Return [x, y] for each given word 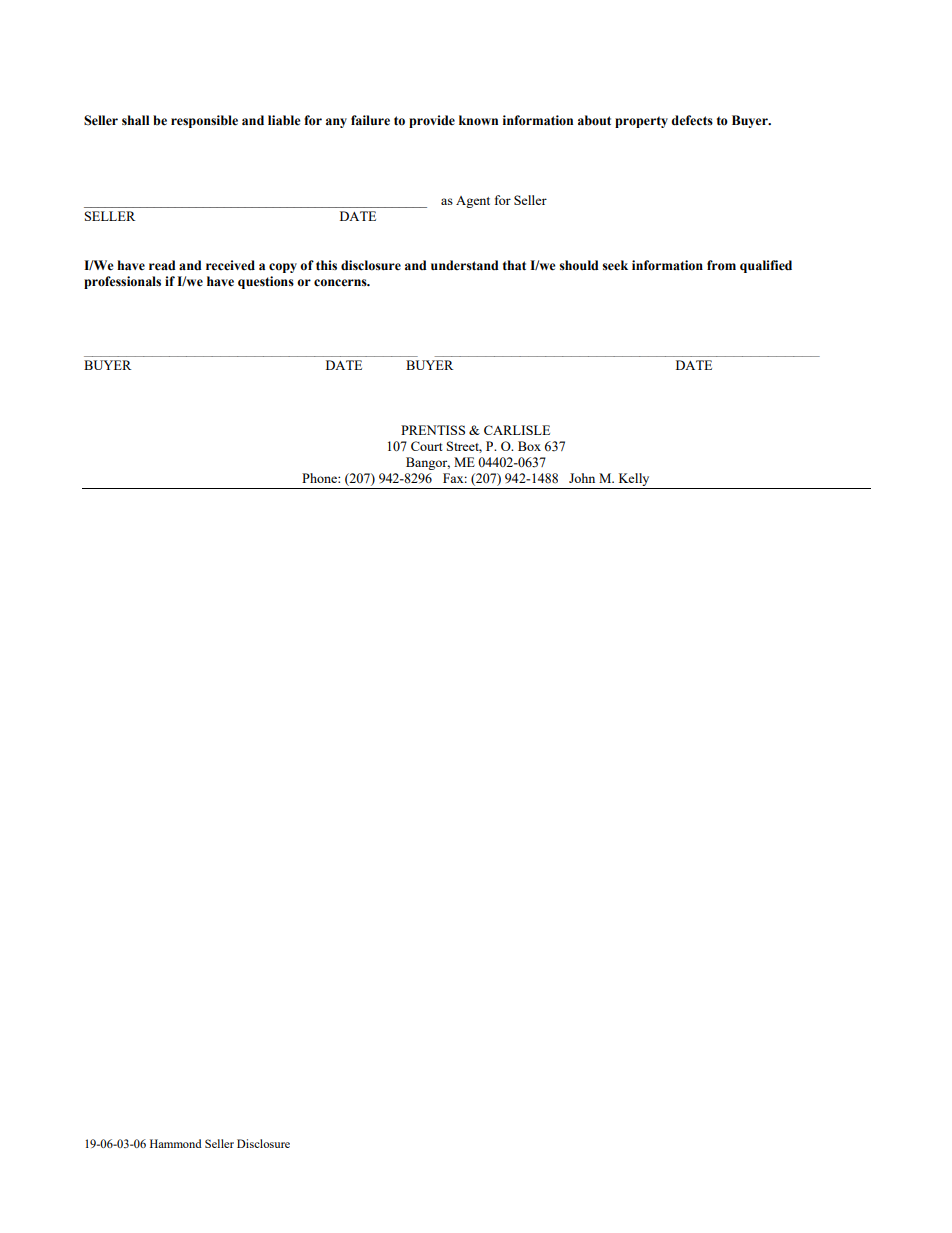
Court [426, 446]
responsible [204, 121]
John [582, 478]
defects [692, 120]
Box [529, 446]
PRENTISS [433, 430]
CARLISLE [517, 430]
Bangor [428, 463]
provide [432, 121]
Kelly [634, 479]
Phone [320, 478]
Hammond [176, 1143]
